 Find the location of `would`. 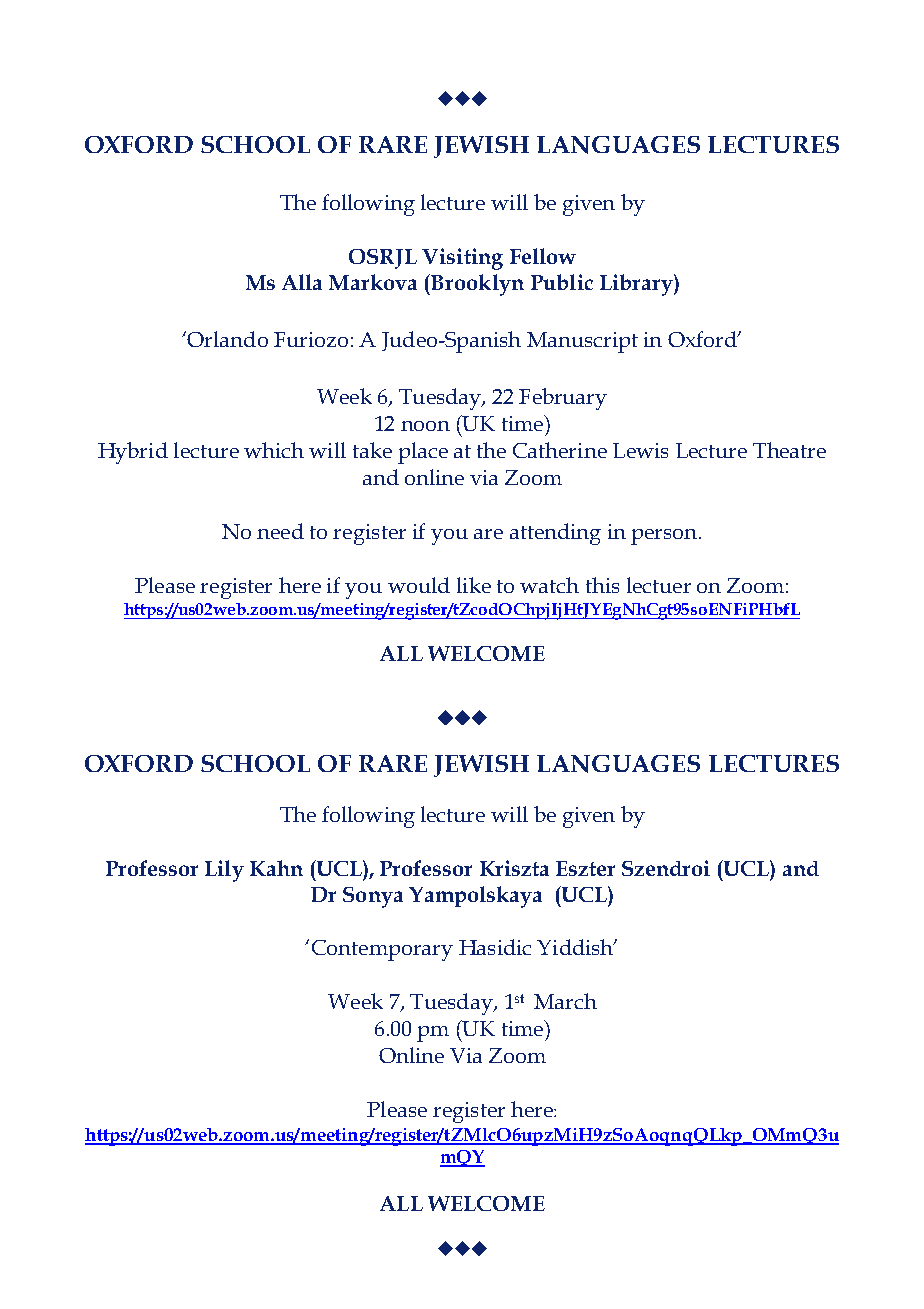

would is located at coordinates (419, 585).
